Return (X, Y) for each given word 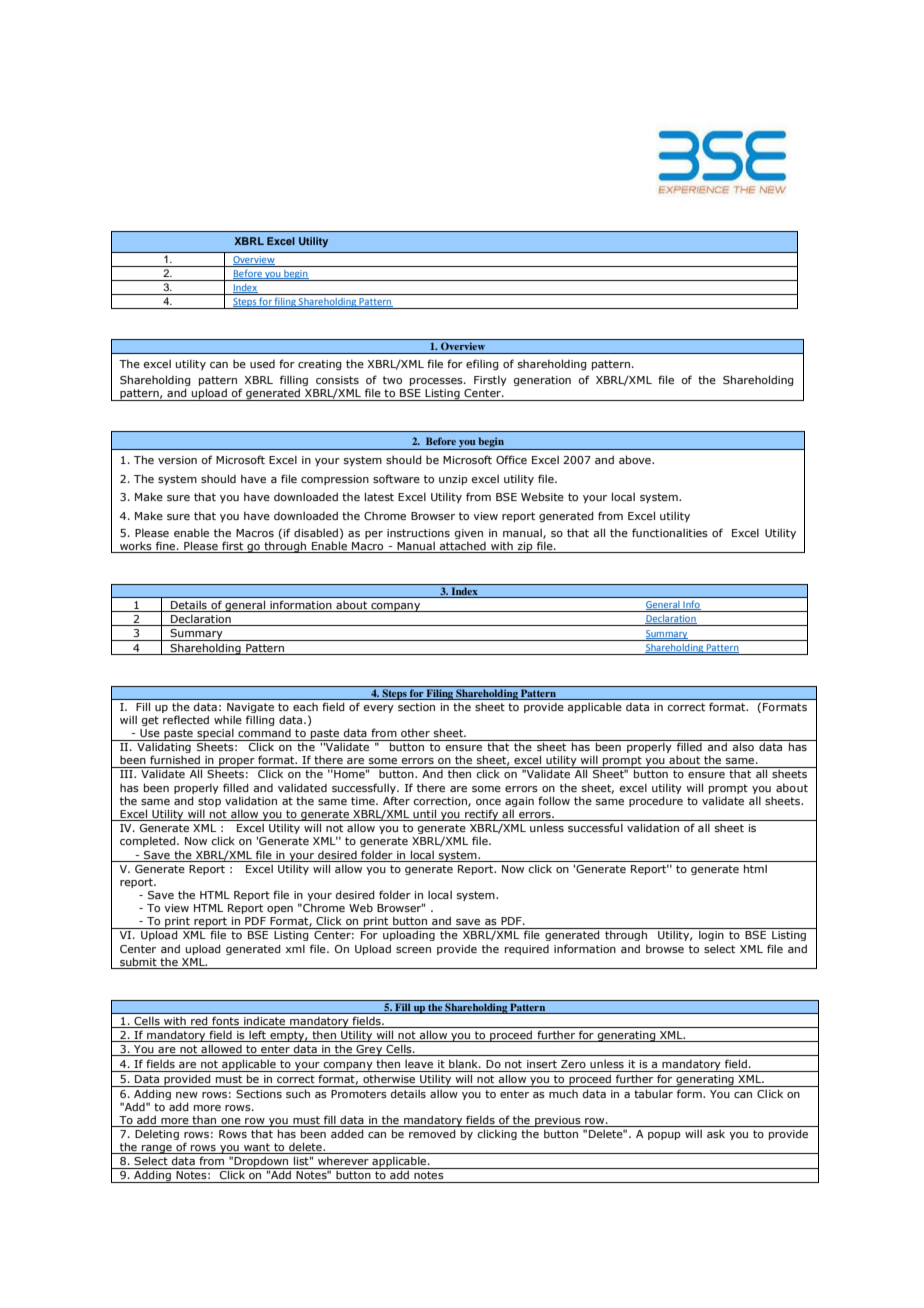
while (228, 719)
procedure (656, 801)
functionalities (670, 532)
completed (149, 841)
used (262, 364)
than (204, 1121)
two (392, 380)
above (636, 459)
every (378, 709)
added (347, 1133)
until (424, 815)
